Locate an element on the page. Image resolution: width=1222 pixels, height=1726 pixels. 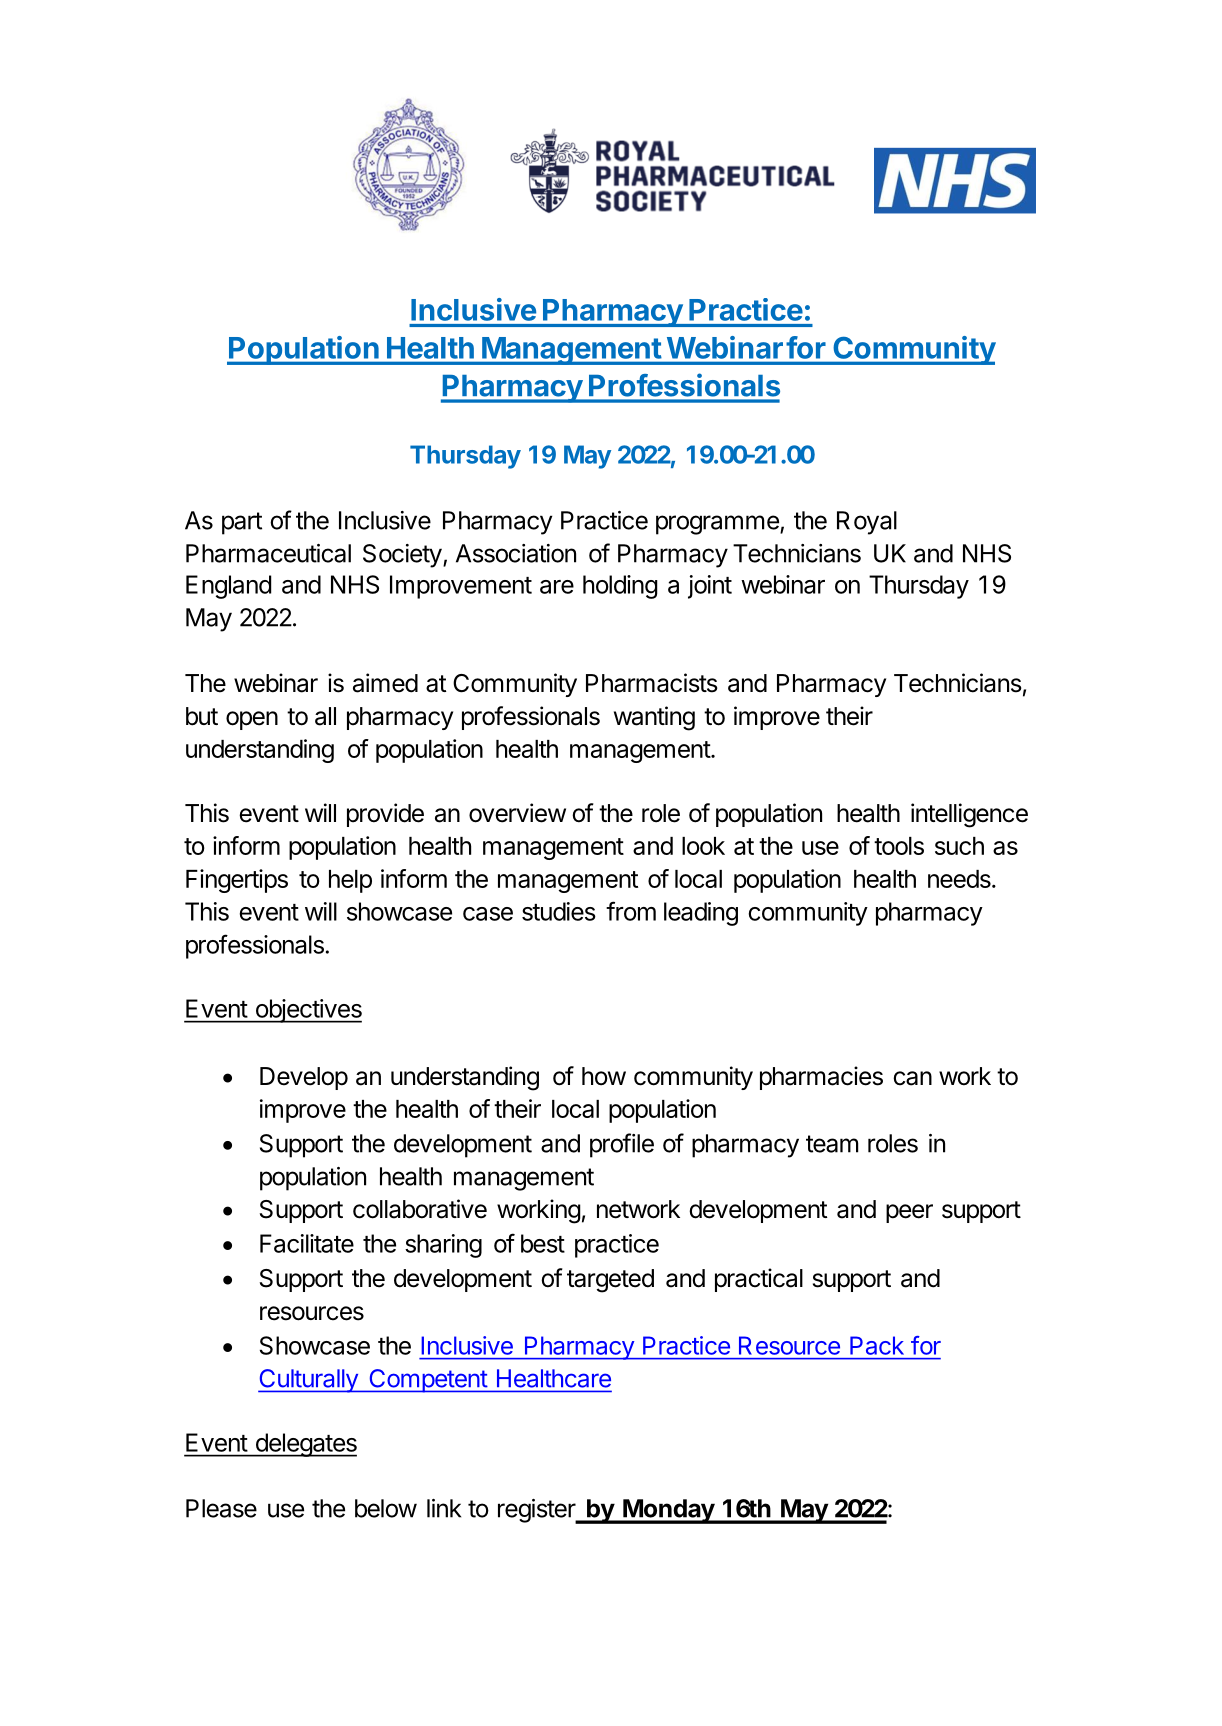
Facilitate is located at coordinates (307, 1243).
